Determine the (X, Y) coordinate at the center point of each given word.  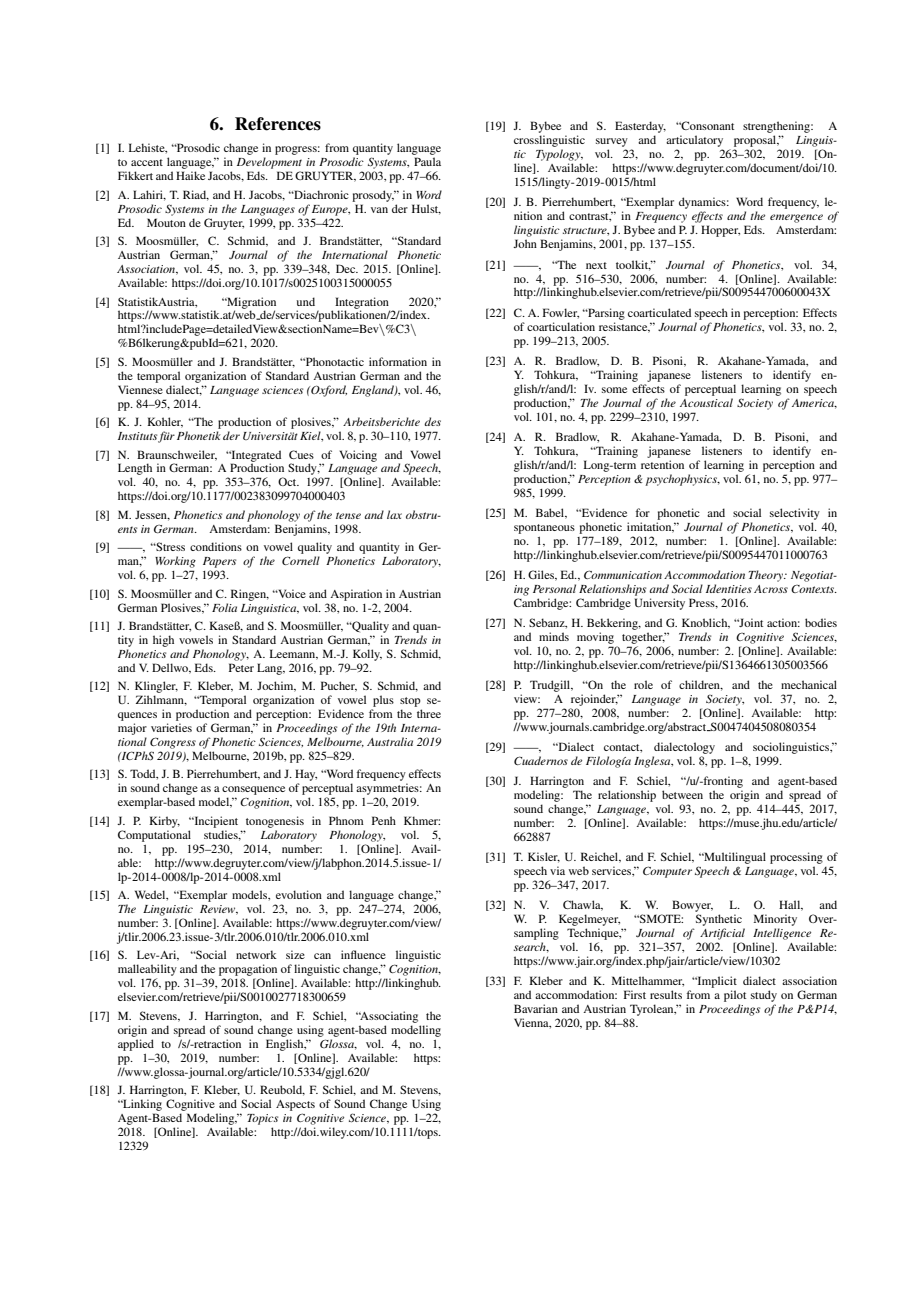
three (429, 713)
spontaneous (544, 529)
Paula (427, 161)
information (398, 361)
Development (269, 163)
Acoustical (706, 402)
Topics (262, 1119)
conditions (216, 546)
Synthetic (720, 921)
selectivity (795, 514)
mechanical (809, 684)
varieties (171, 727)
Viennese (140, 389)
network (256, 954)
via (557, 870)
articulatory (694, 142)
